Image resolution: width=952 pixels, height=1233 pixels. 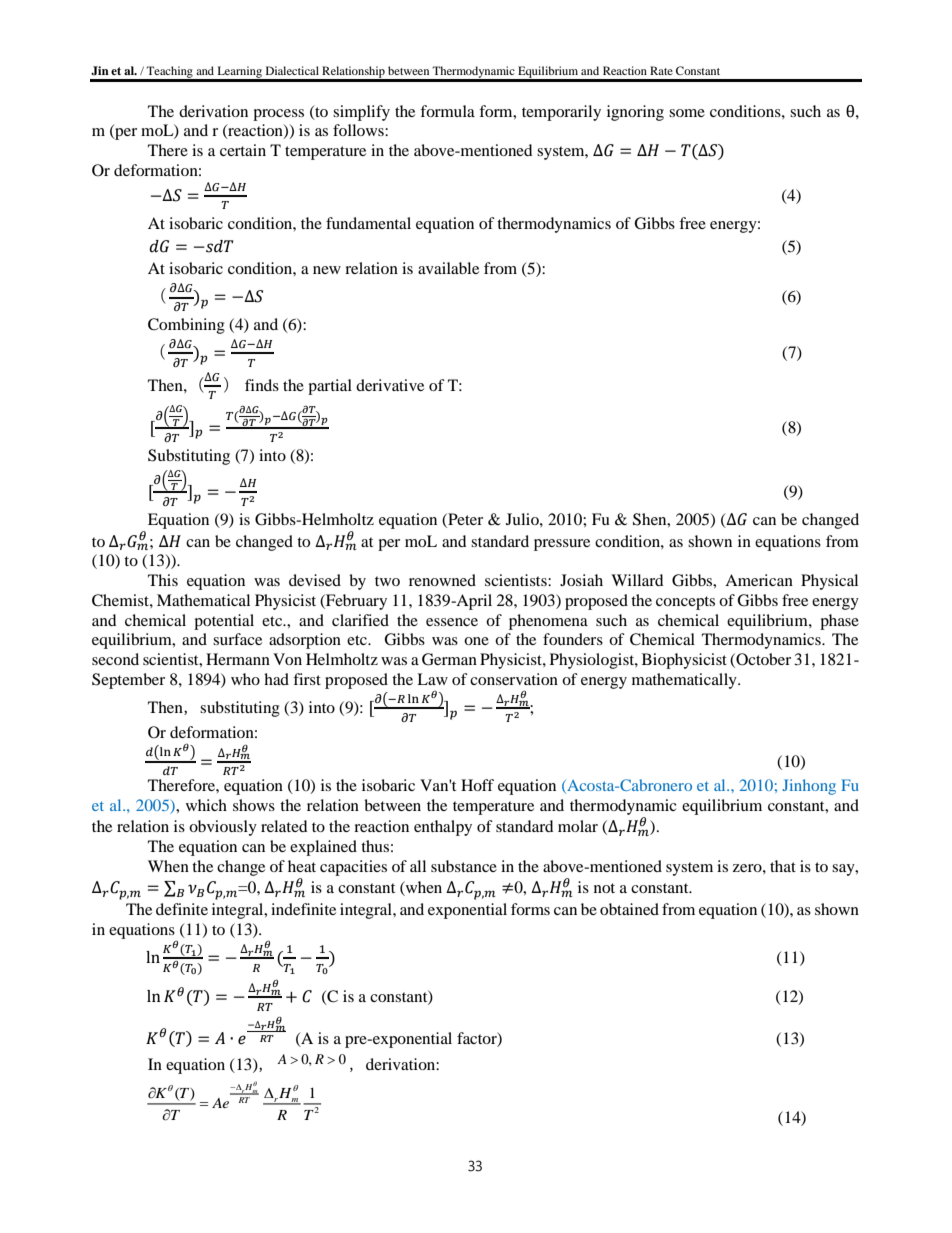 I want to click on substance, so click(x=464, y=866).
